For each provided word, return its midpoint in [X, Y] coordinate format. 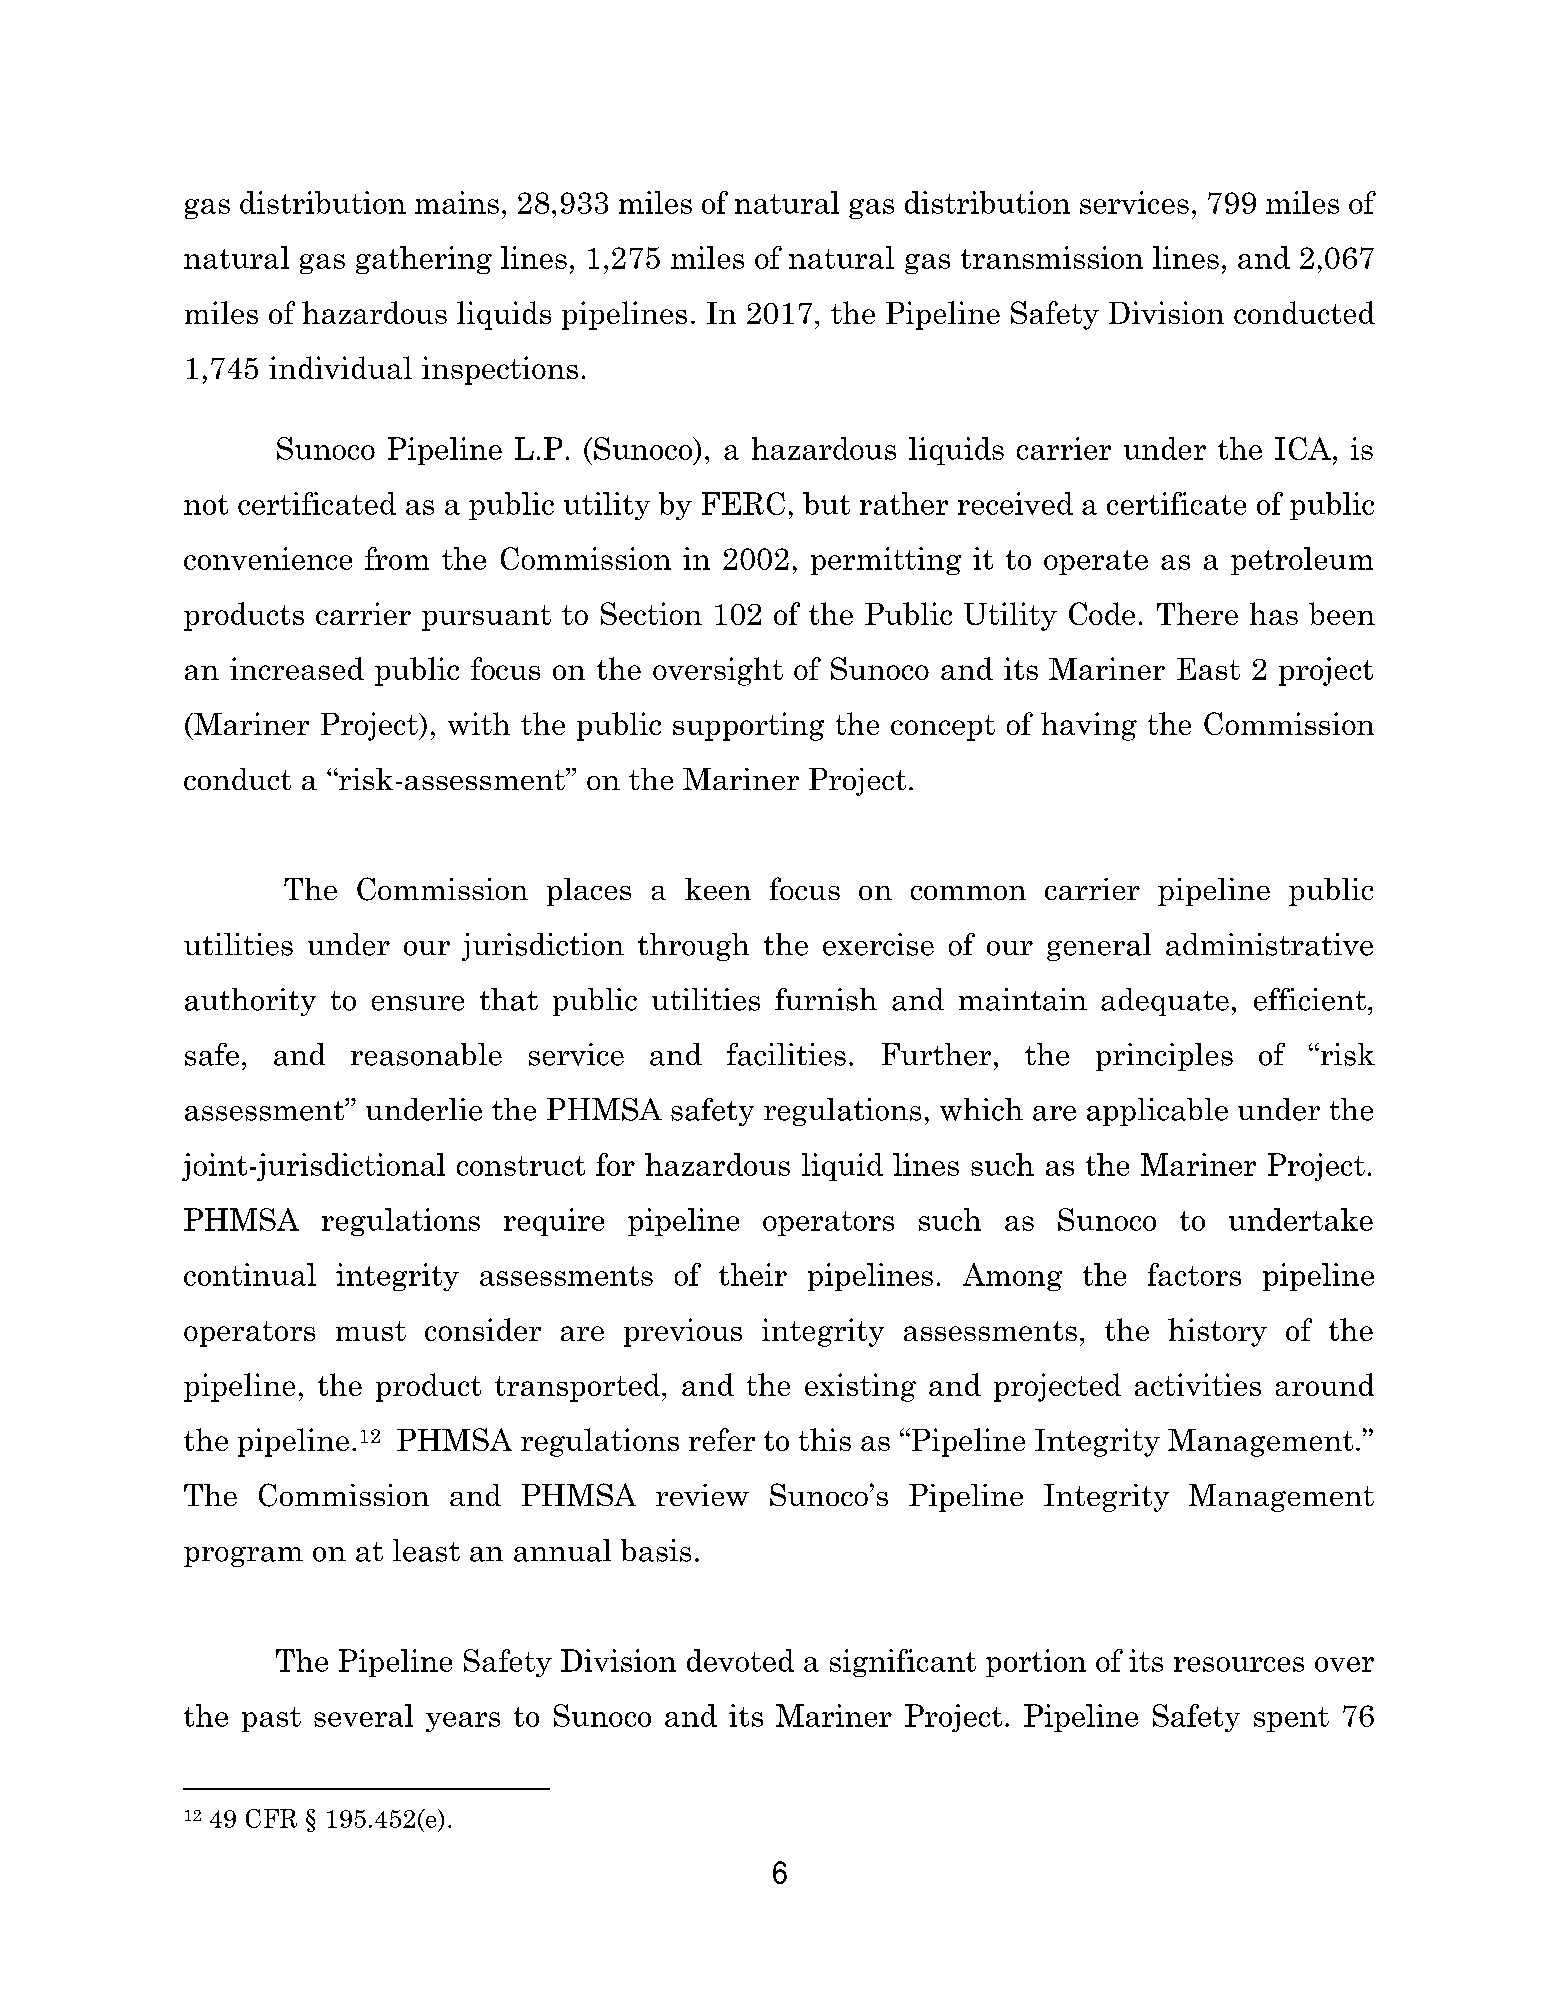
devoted [740, 1660]
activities [1198, 1384]
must [371, 1331]
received [1015, 503]
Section [651, 613]
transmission [1052, 257]
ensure [418, 1003]
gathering [424, 260]
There [1197, 613]
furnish [826, 999]
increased [297, 668]
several [363, 1715]
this [825, 1439]
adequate [1165, 1002]
